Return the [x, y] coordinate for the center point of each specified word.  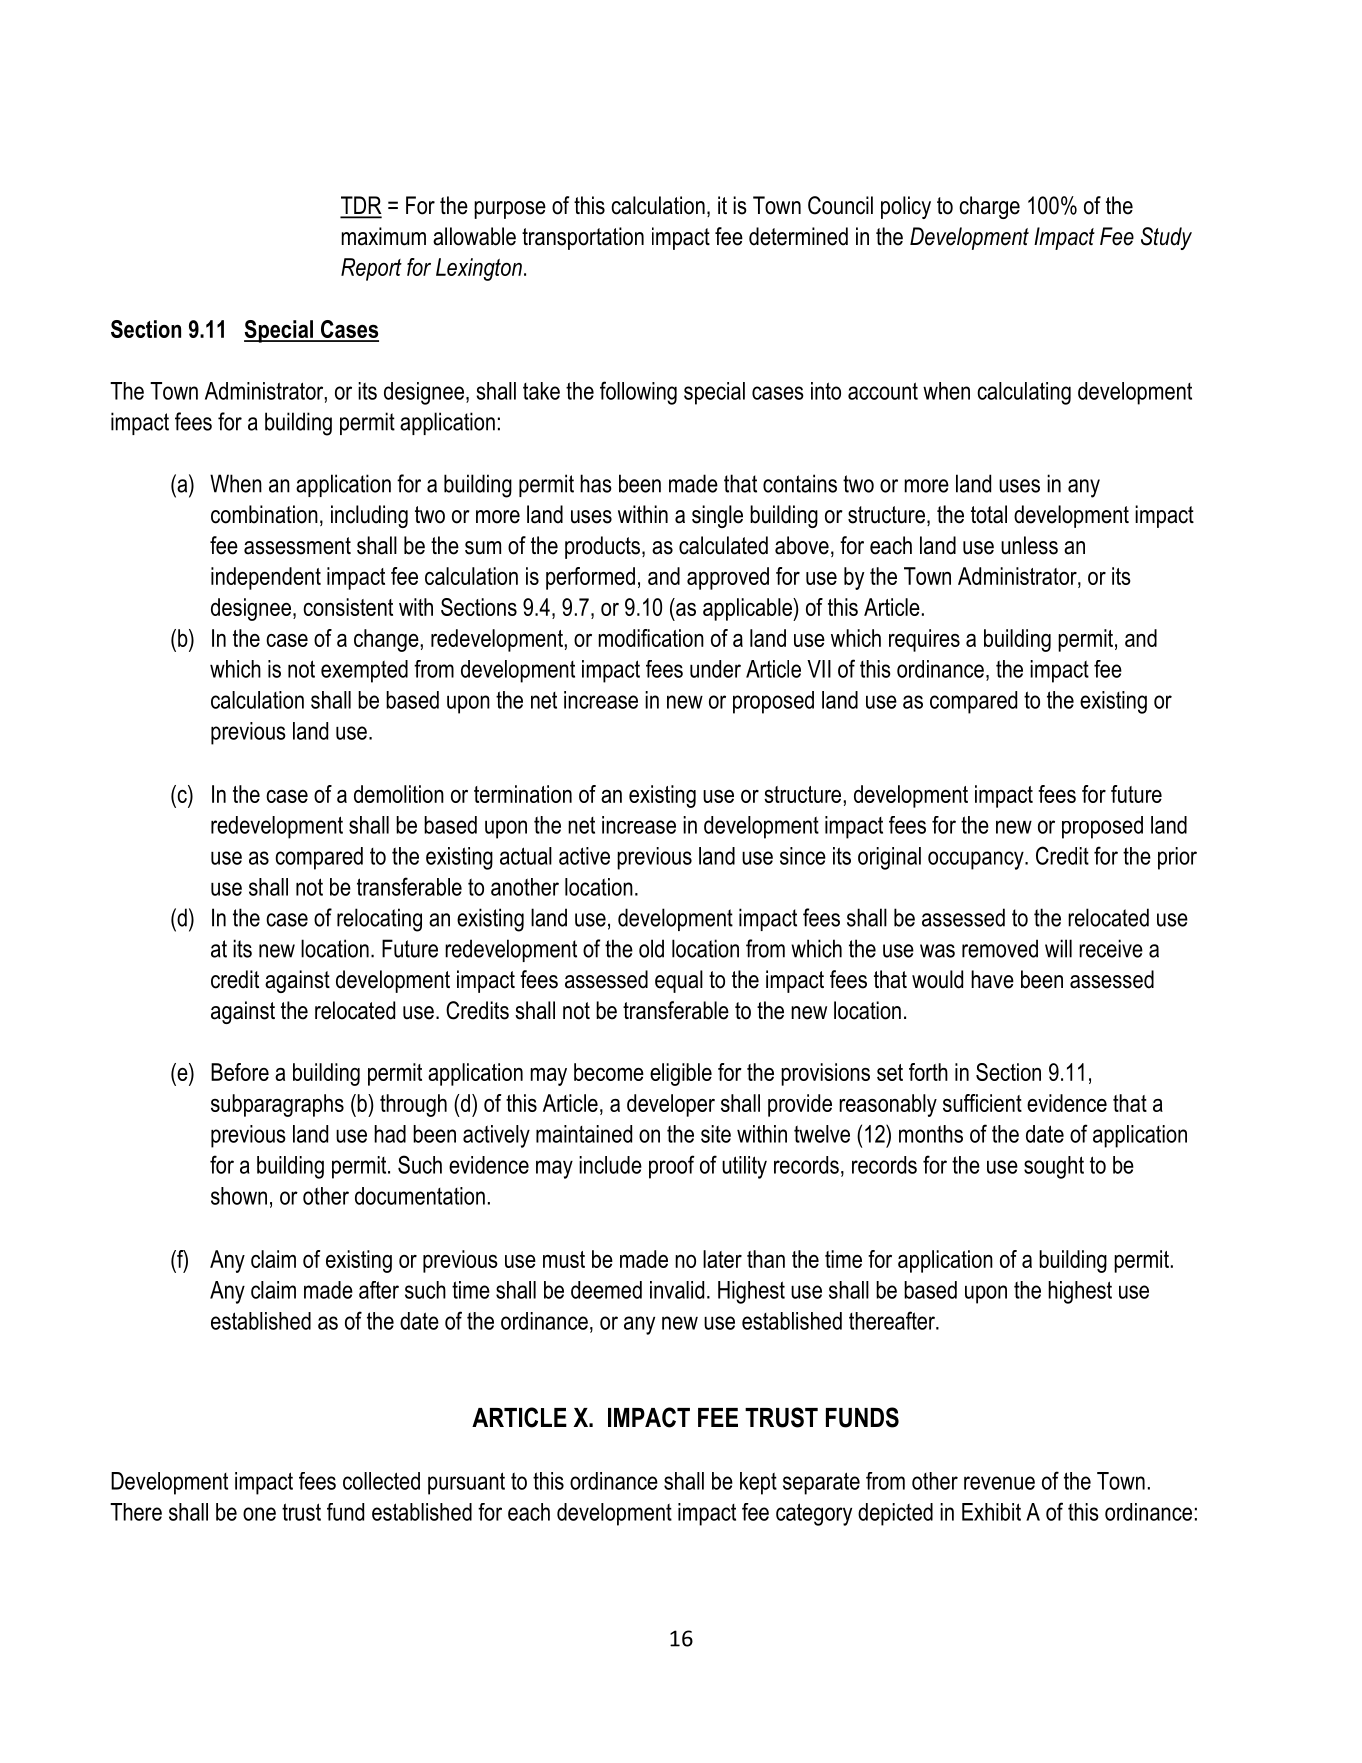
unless [1029, 545]
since [803, 856]
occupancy [977, 860]
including [369, 516]
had [390, 1134]
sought [1054, 1167]
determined [798, 236]
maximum [384, 236]
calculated [723, 545]
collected [381, 1481]
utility [744, 1167]
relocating [379, 920]
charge [989, 207]
